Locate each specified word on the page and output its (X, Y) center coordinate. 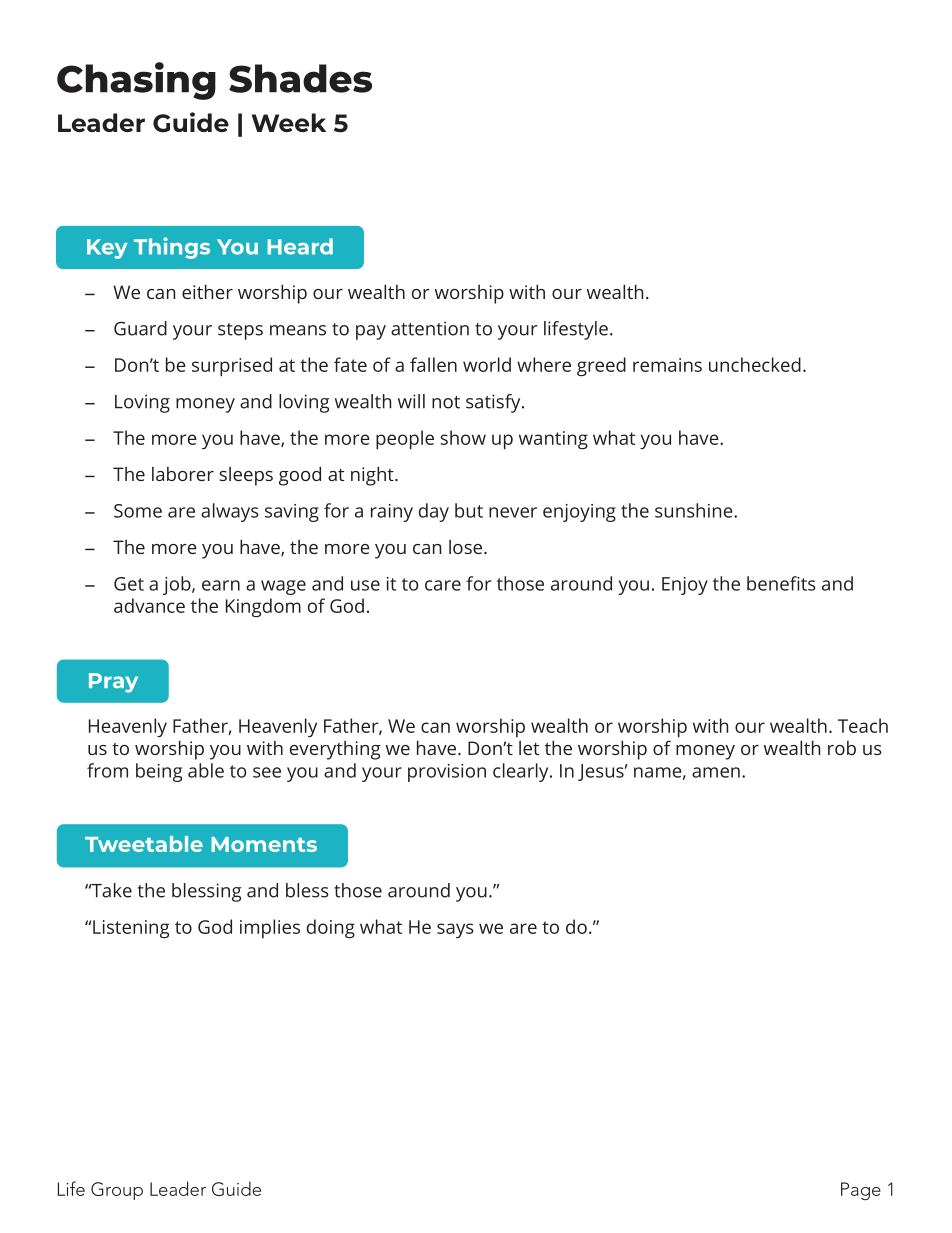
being (159, 772)
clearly (522, 772)
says (455, 930)
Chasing (136, 81)
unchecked (755, 364)
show (463, 437)
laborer (183, 474)
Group (117, 1191)
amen (716, 772)
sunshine (695, 510)
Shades (300, 78)
